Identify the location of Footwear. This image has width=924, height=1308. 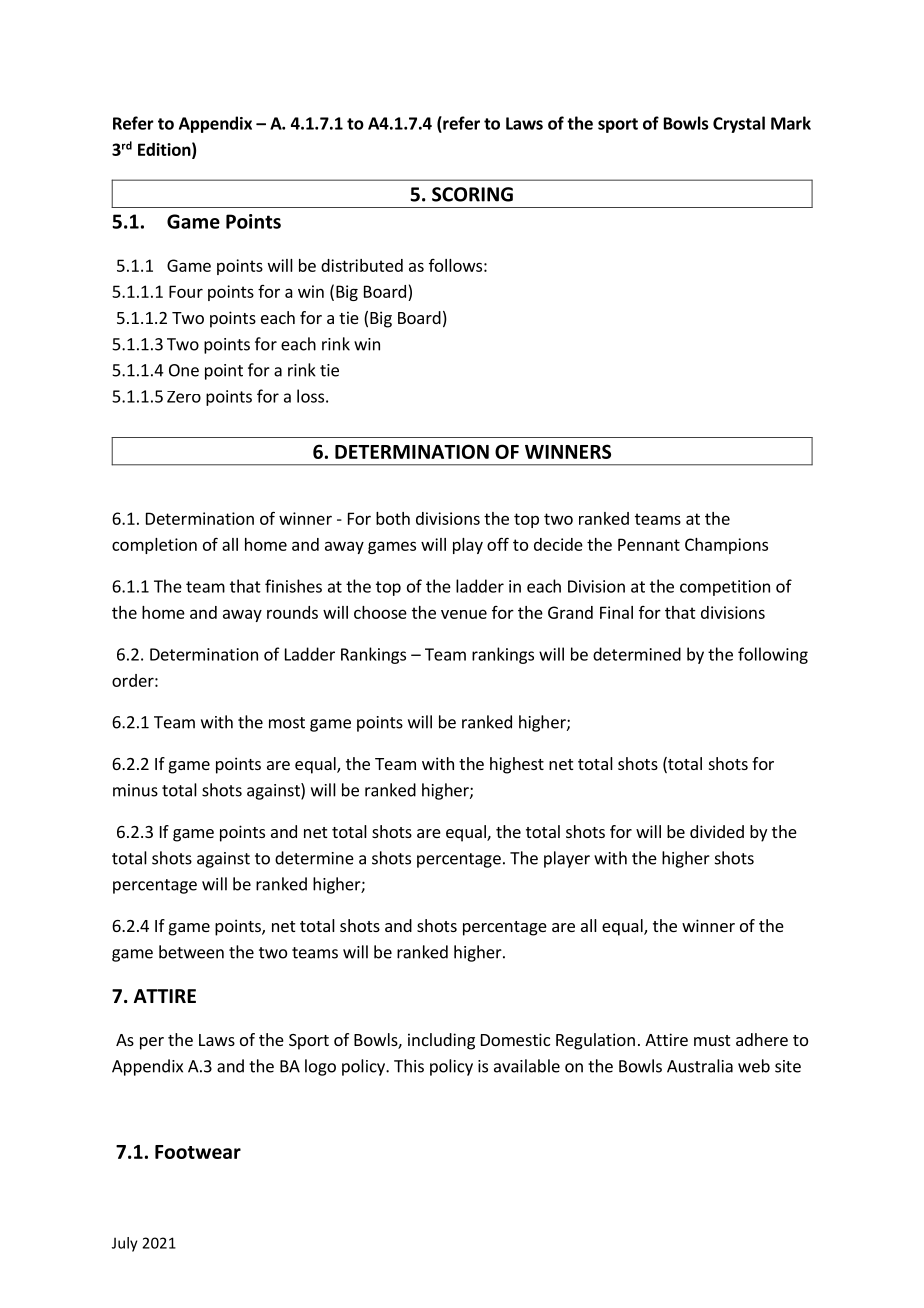
(198, 1152).
